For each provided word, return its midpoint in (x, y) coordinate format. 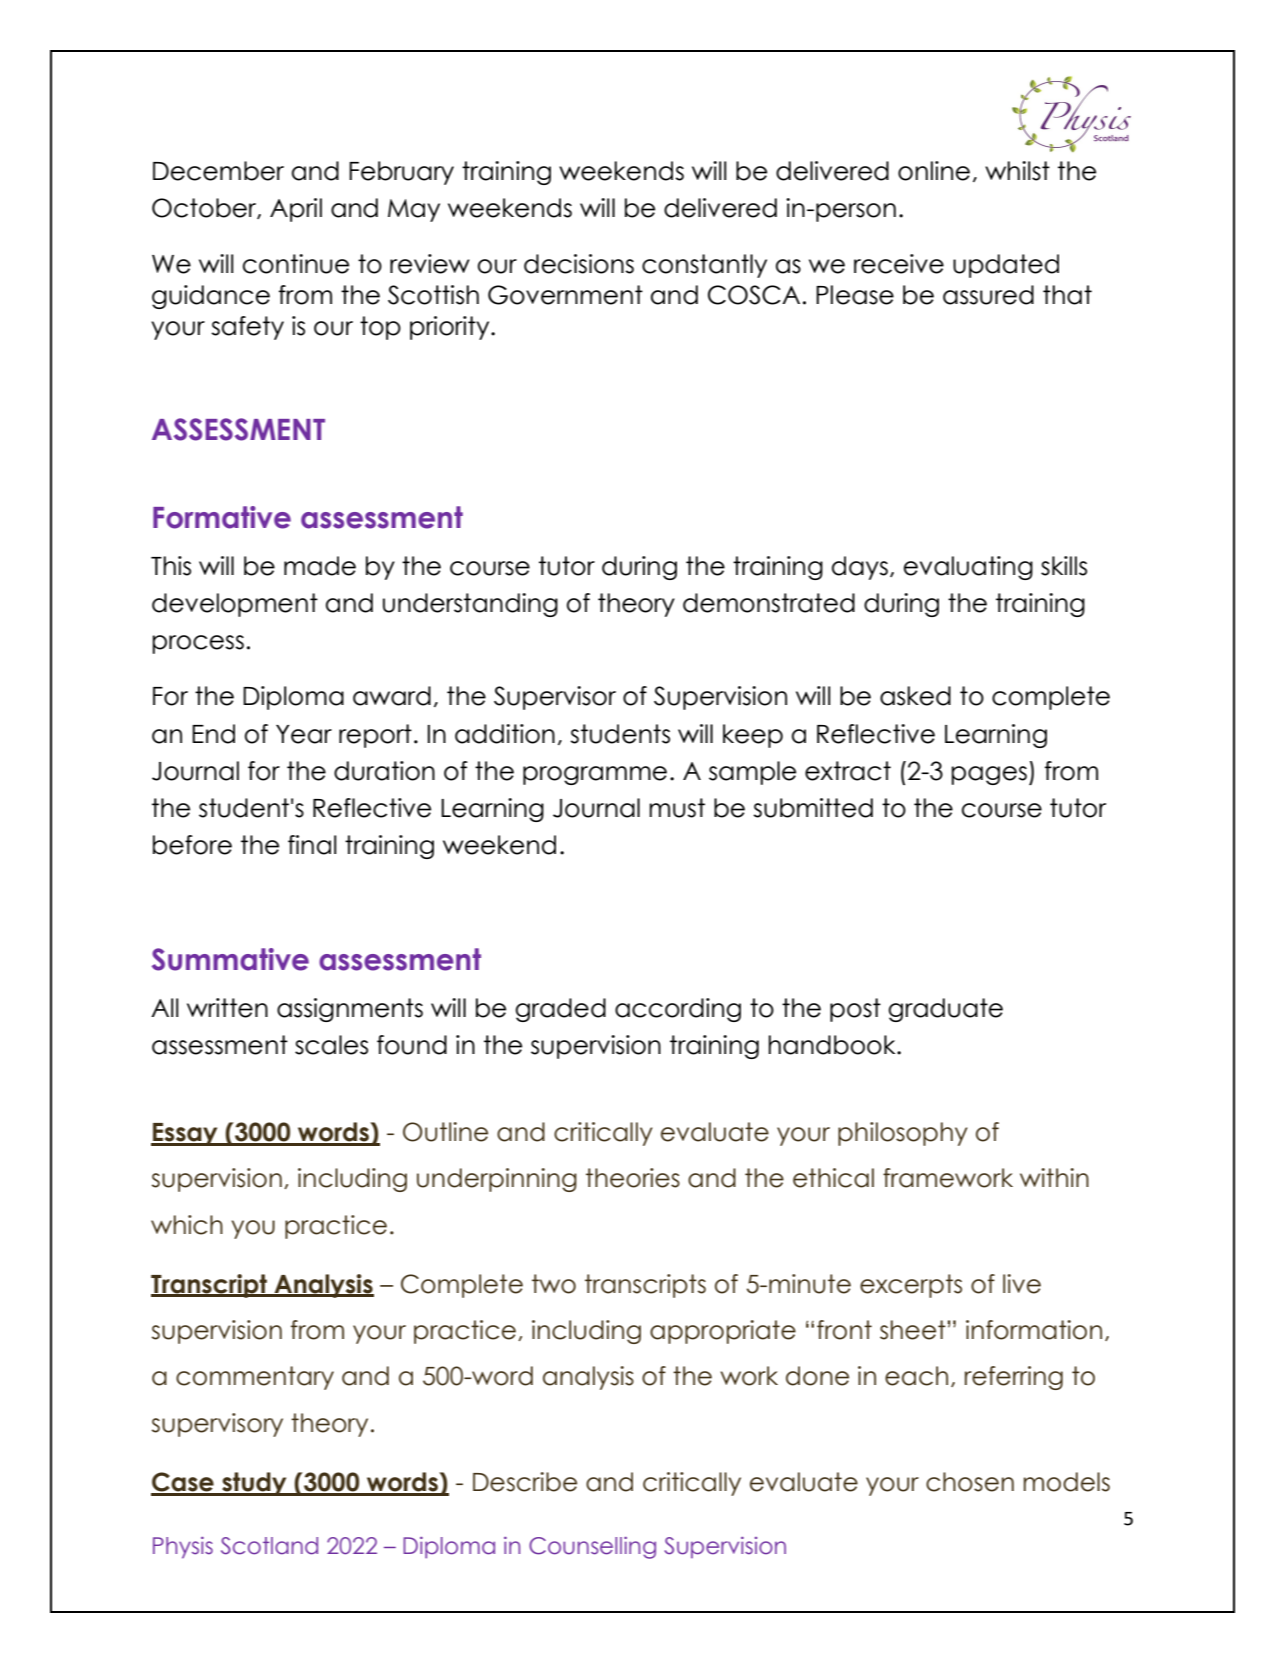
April (296, 210)
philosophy (903, 1134)
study (254, 1484)
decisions (579, 264)
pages (989, 775)
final (312, 845)
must (677, 808)
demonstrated (769, 603)
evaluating (968, 568)
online (934, 171)
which (187, 1225)
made (320, 566)
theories (633, 1178)
